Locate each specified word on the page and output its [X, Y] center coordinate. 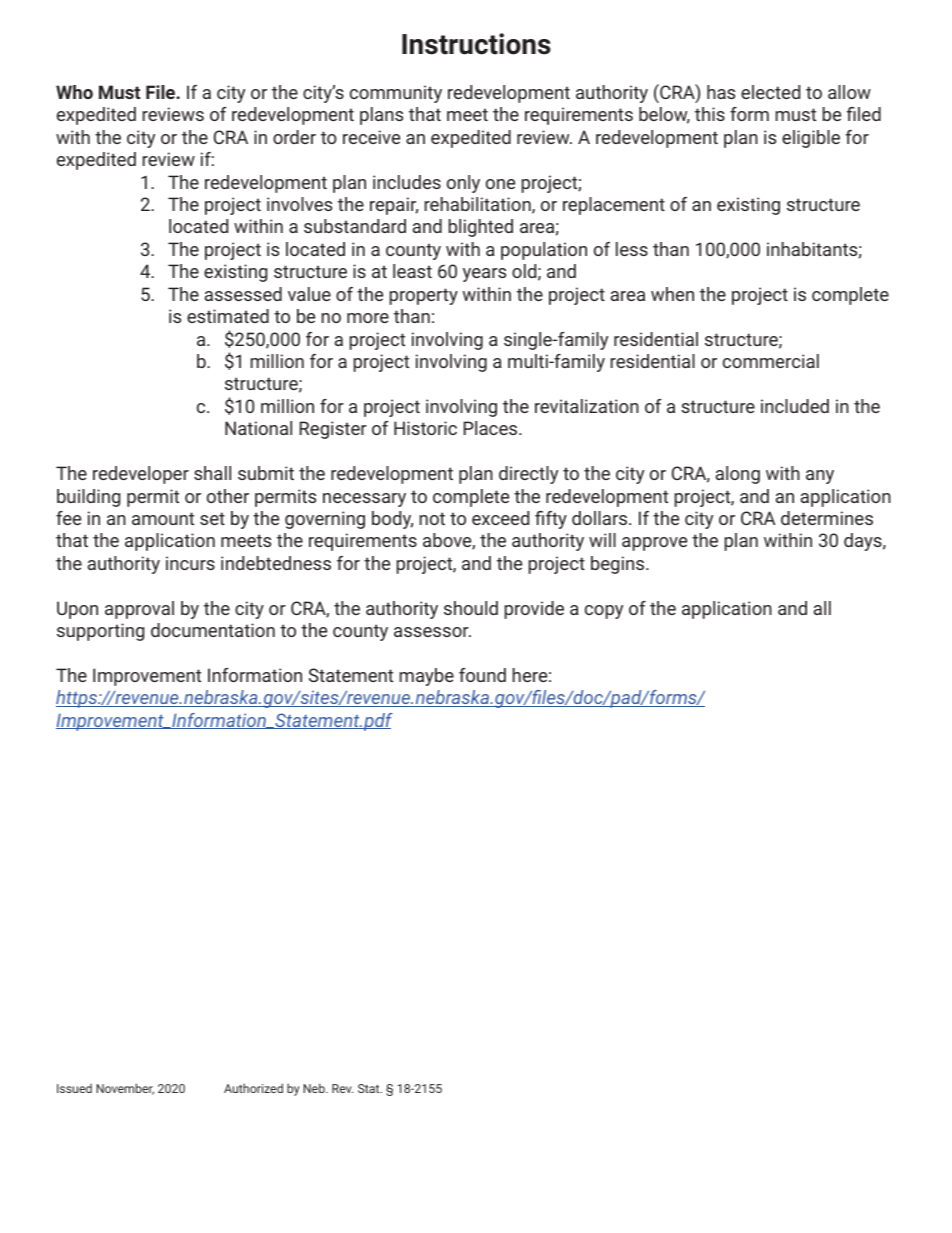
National [258, 428]
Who [74, 92]
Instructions [476, 44]
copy [604, 612]
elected [770, 92]
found [482, 675]
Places [491, 428]
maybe [426, 677]
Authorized [253, 1088]
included [795, 406]
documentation [213, 630]
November [125, 1089]
